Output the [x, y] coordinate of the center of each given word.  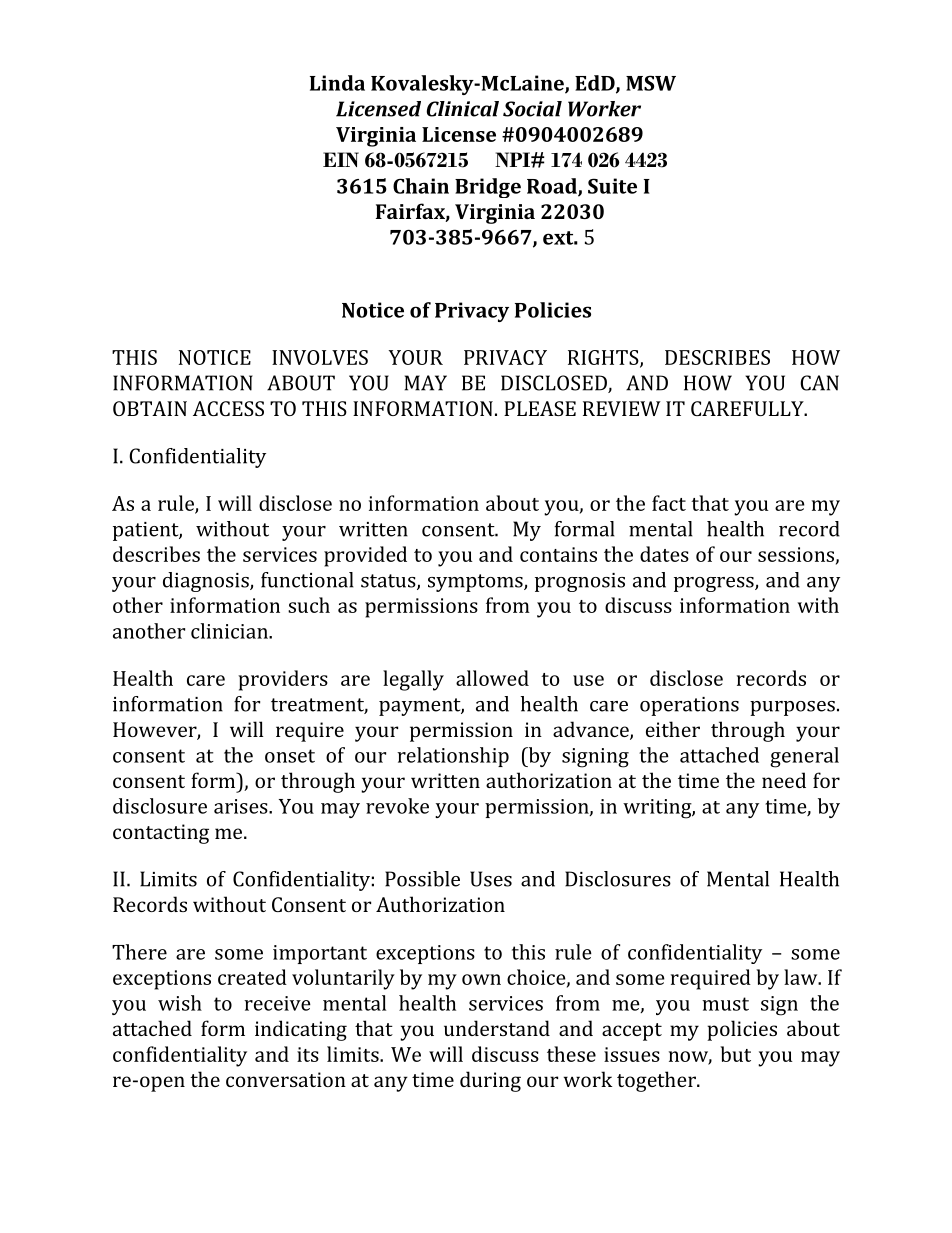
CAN [819, 383]
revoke [397, 806]
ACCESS [228, 408]
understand [497, 1028]
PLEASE [540, 408]
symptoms [476, 583]
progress [715, 584]
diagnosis [207, 582]
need [784, 780]
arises [242, 806]
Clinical [463, 109]
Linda [337, 83]
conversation [286, 1079]
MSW [651, 83]
